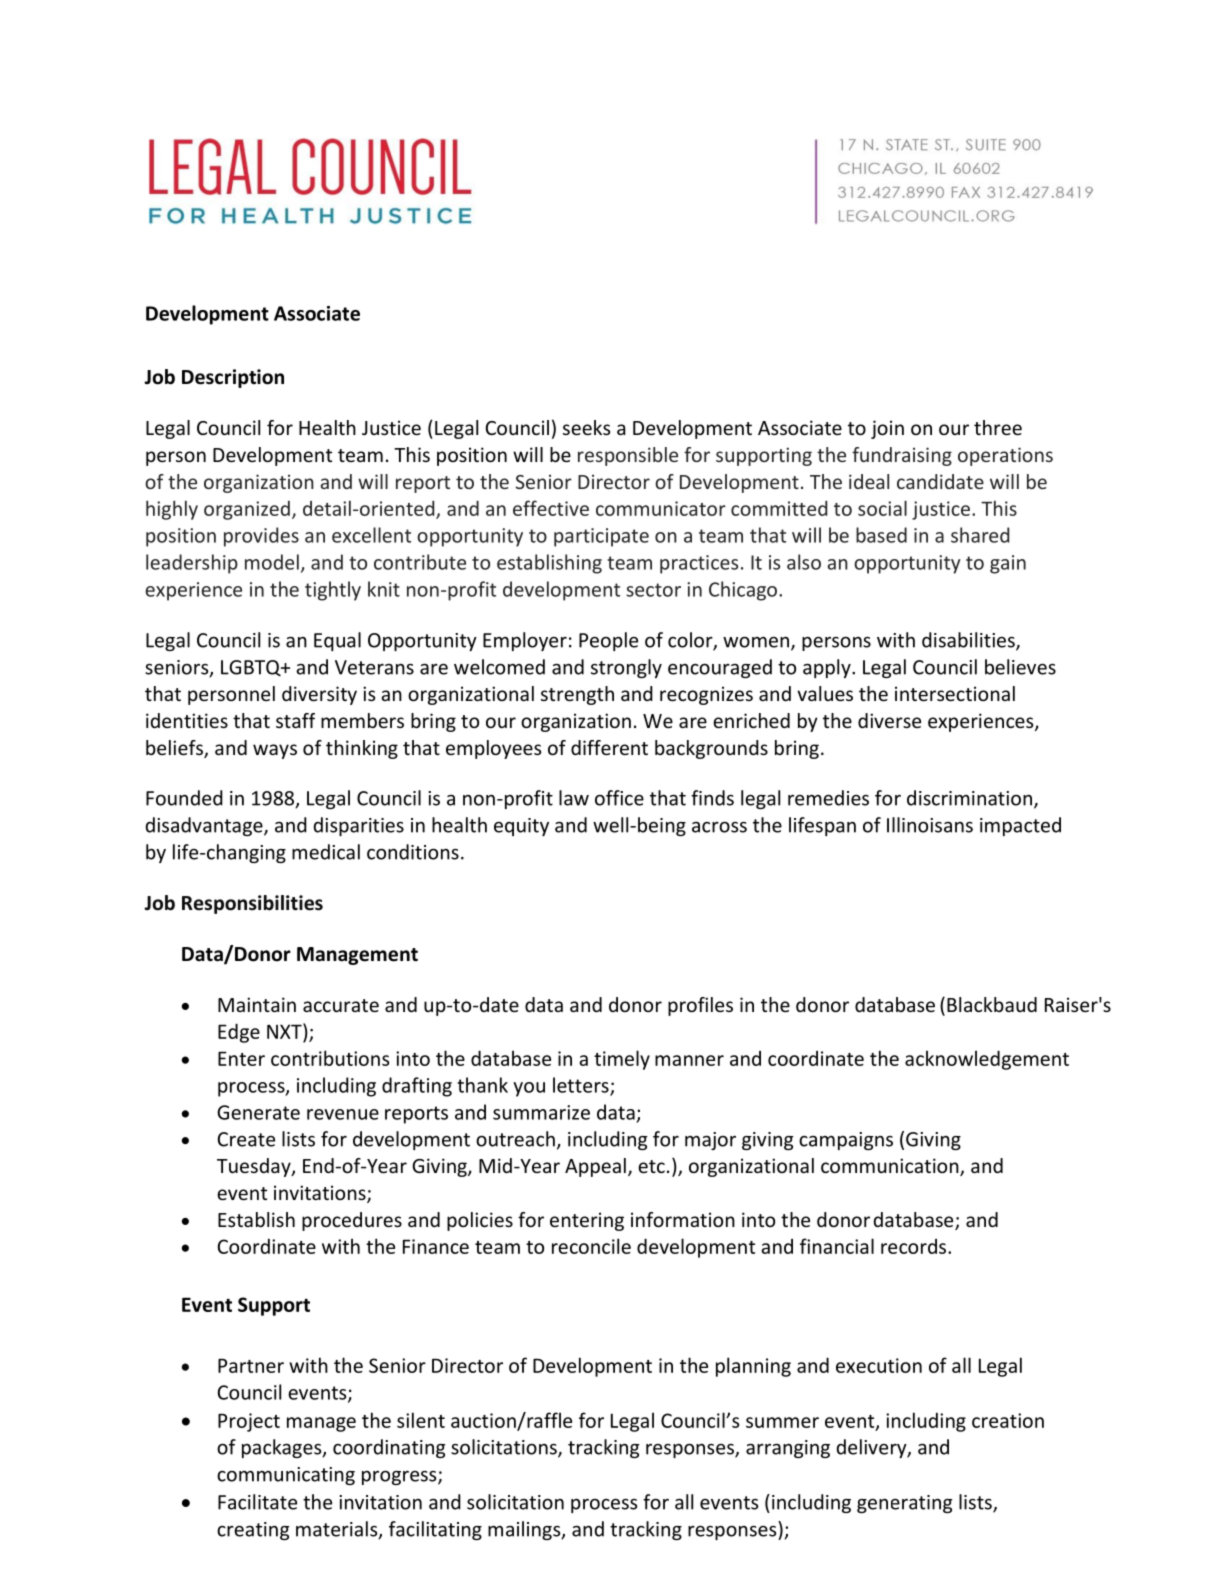  Describe the element at coordinates (257, 1502) in the image. I see `Facilitate` at that location.
